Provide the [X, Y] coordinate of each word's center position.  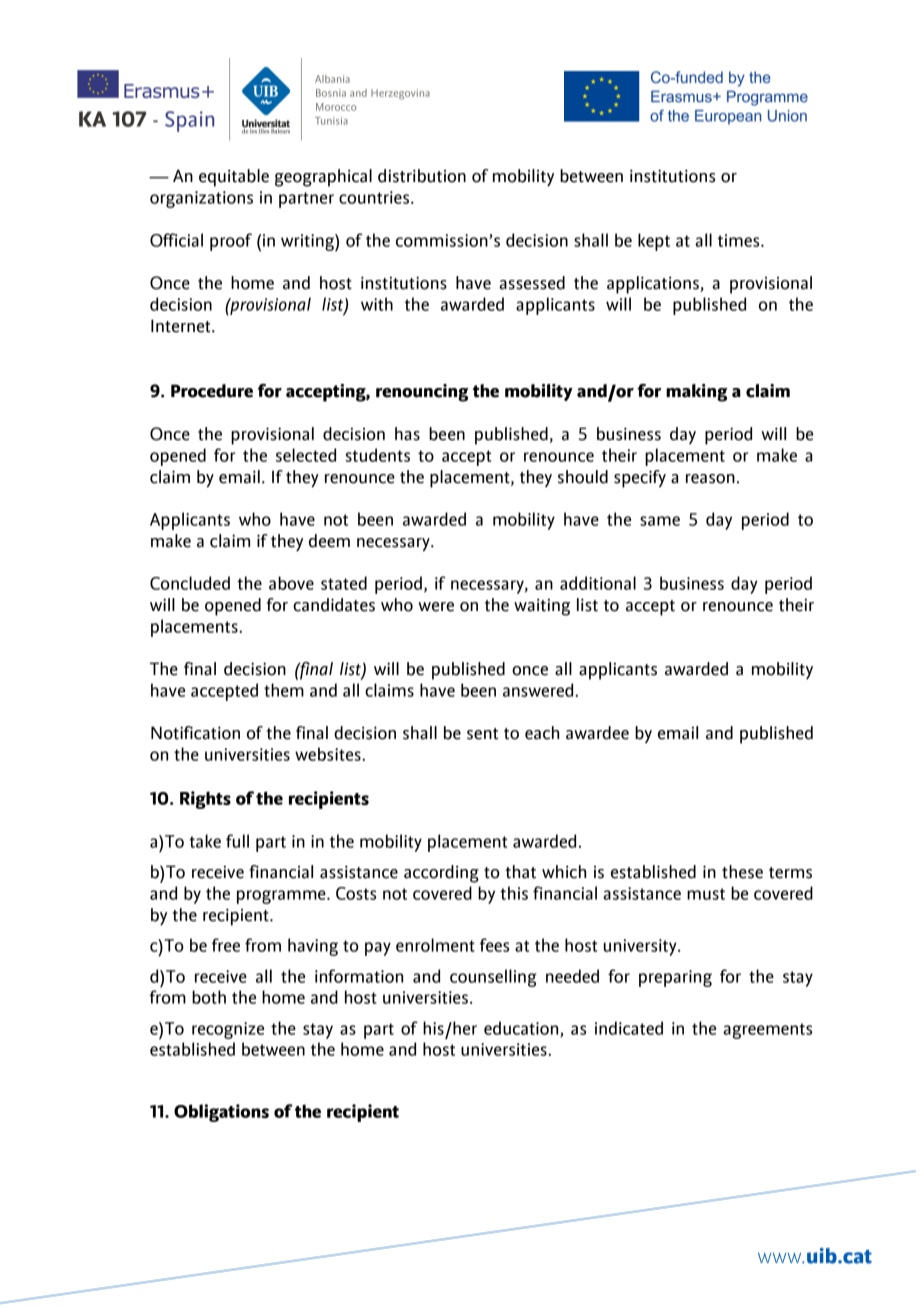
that [521, 872]
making [697, 393]
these [742, 872]
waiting [542, 607]
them [284, 690]
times [740, 240]
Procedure [212, 391]
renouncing [422, 393]
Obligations [221, 1113]
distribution [422, 176]
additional [598, 583]
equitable [234, 178]
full [237, 841]
